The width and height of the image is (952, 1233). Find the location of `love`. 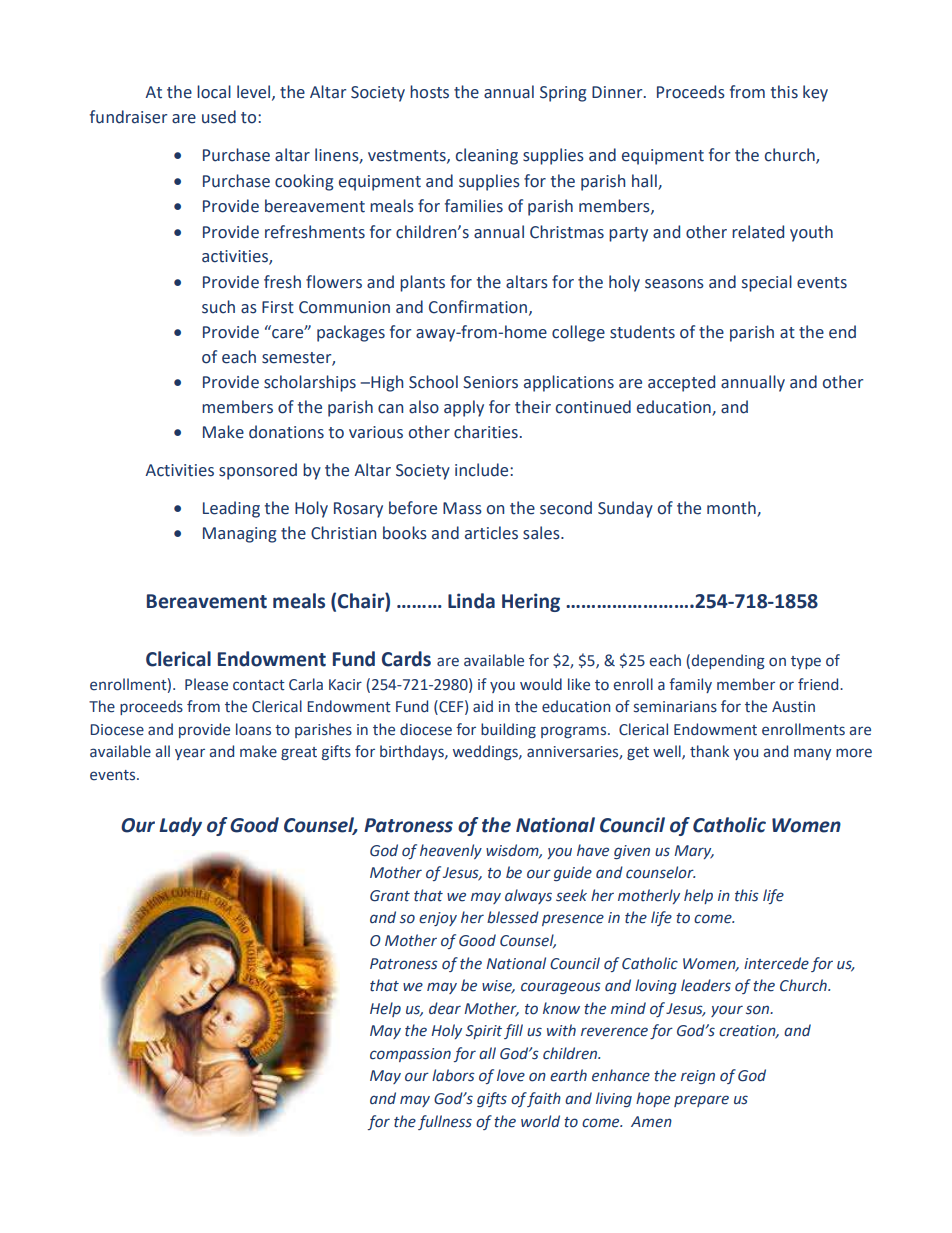

love is located at coordinates (511, 1075).
